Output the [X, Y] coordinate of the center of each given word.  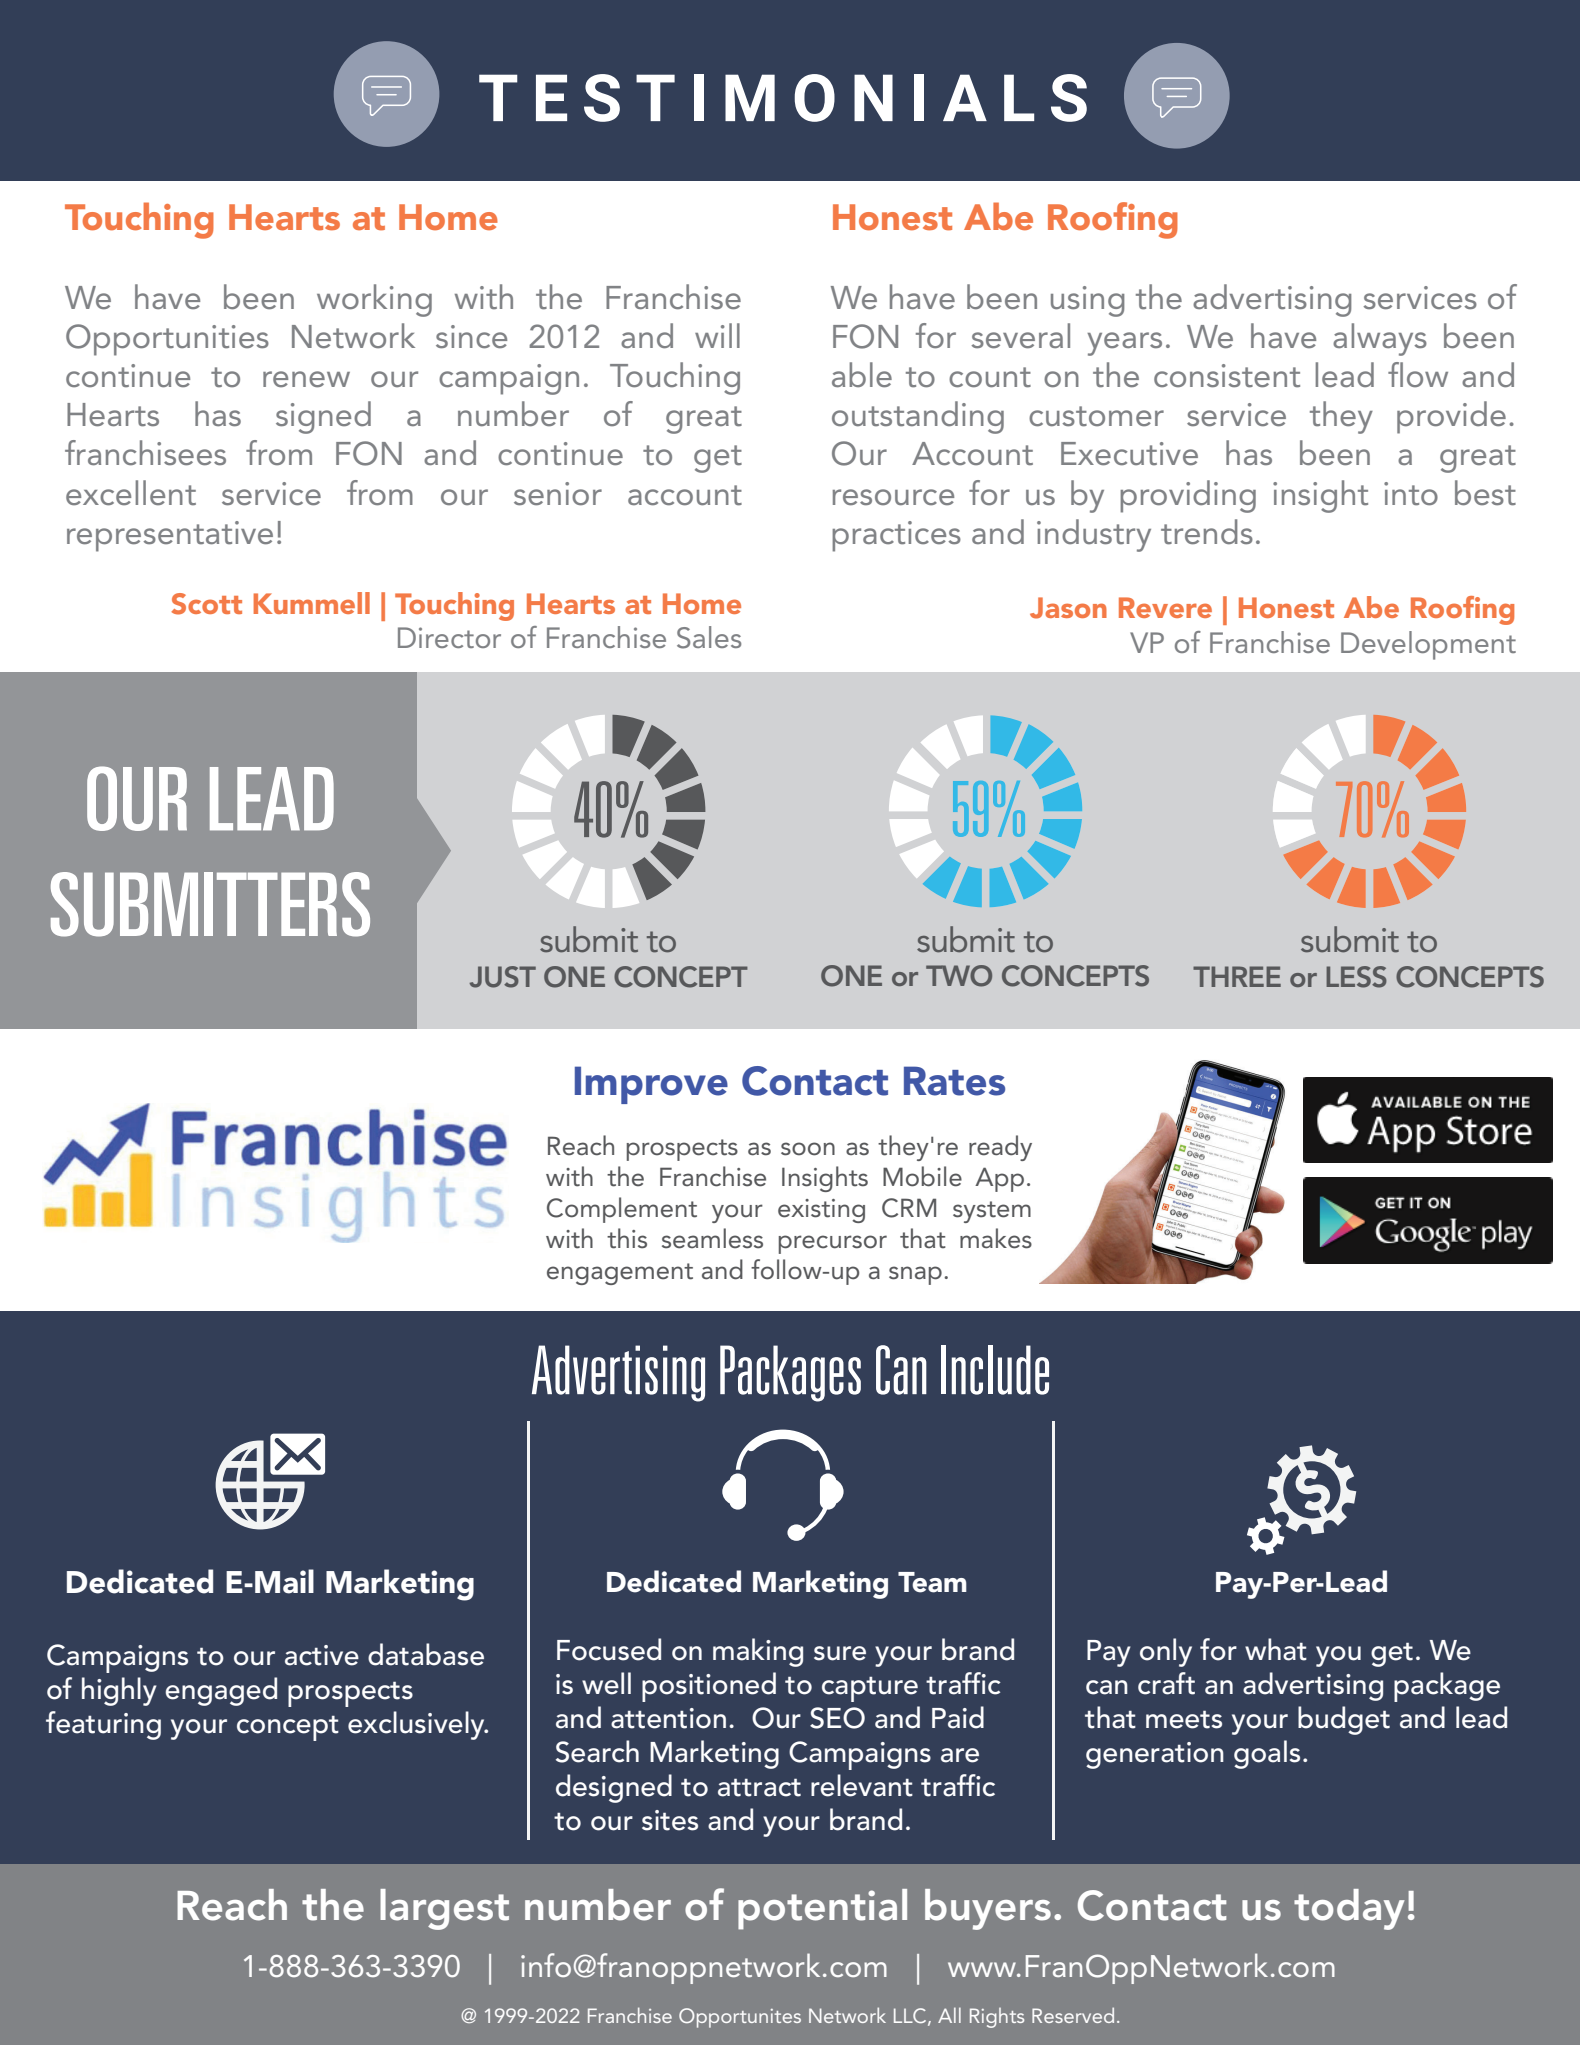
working [374, 300]
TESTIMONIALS [783, 98]
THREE [1237, 976]
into [1411, 494]
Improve [651, 1085]
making [758, 1652]
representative [170, 536]
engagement [620, 1274]
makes [996, 1238]
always [1380, 339]
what [1276, 1649]
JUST [503, 977]
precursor [833, 1244]
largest [444, 1909]
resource [893, 497]
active [322, 1655]
